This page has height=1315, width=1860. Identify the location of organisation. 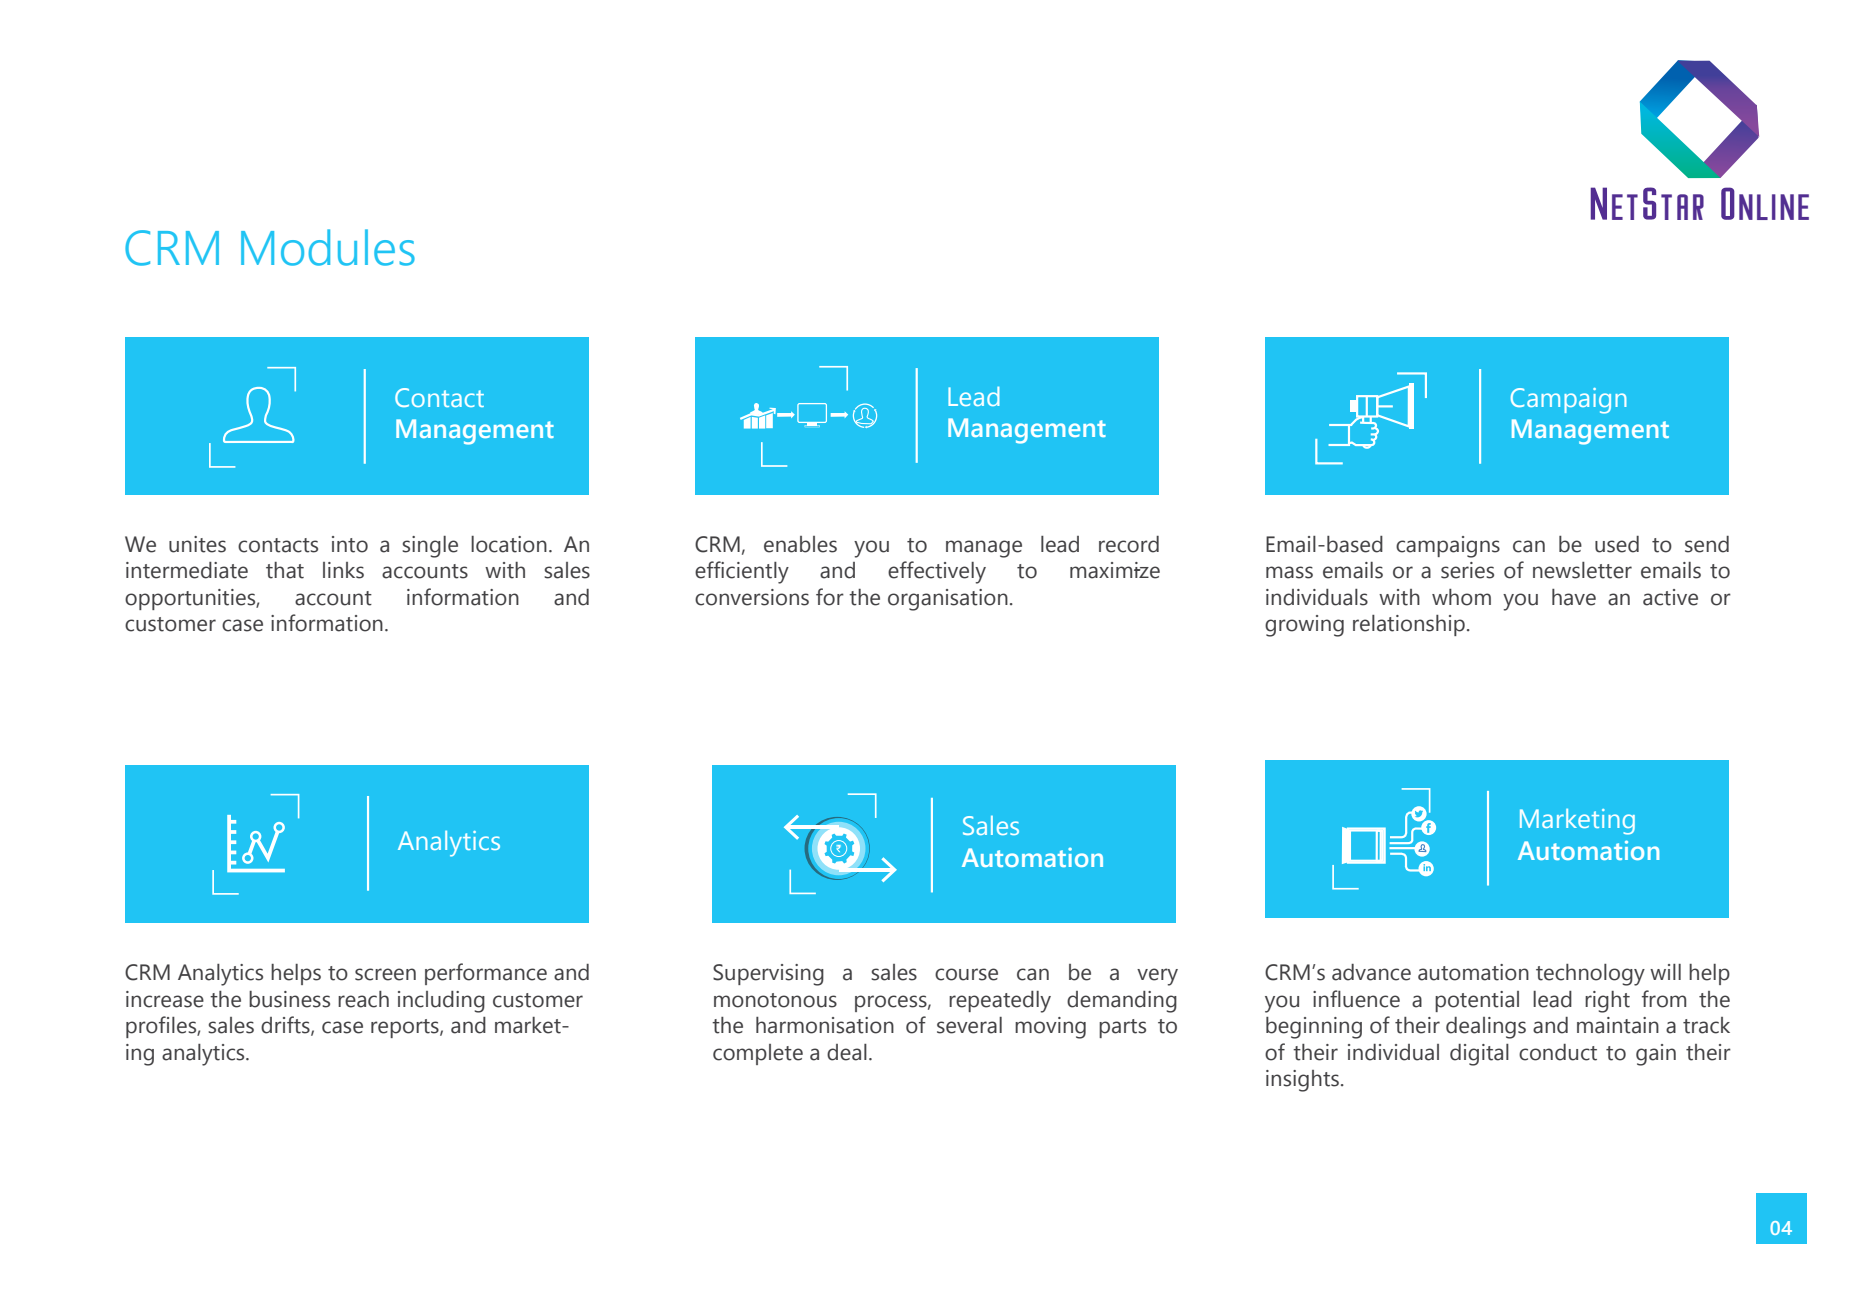
(948, 600).
